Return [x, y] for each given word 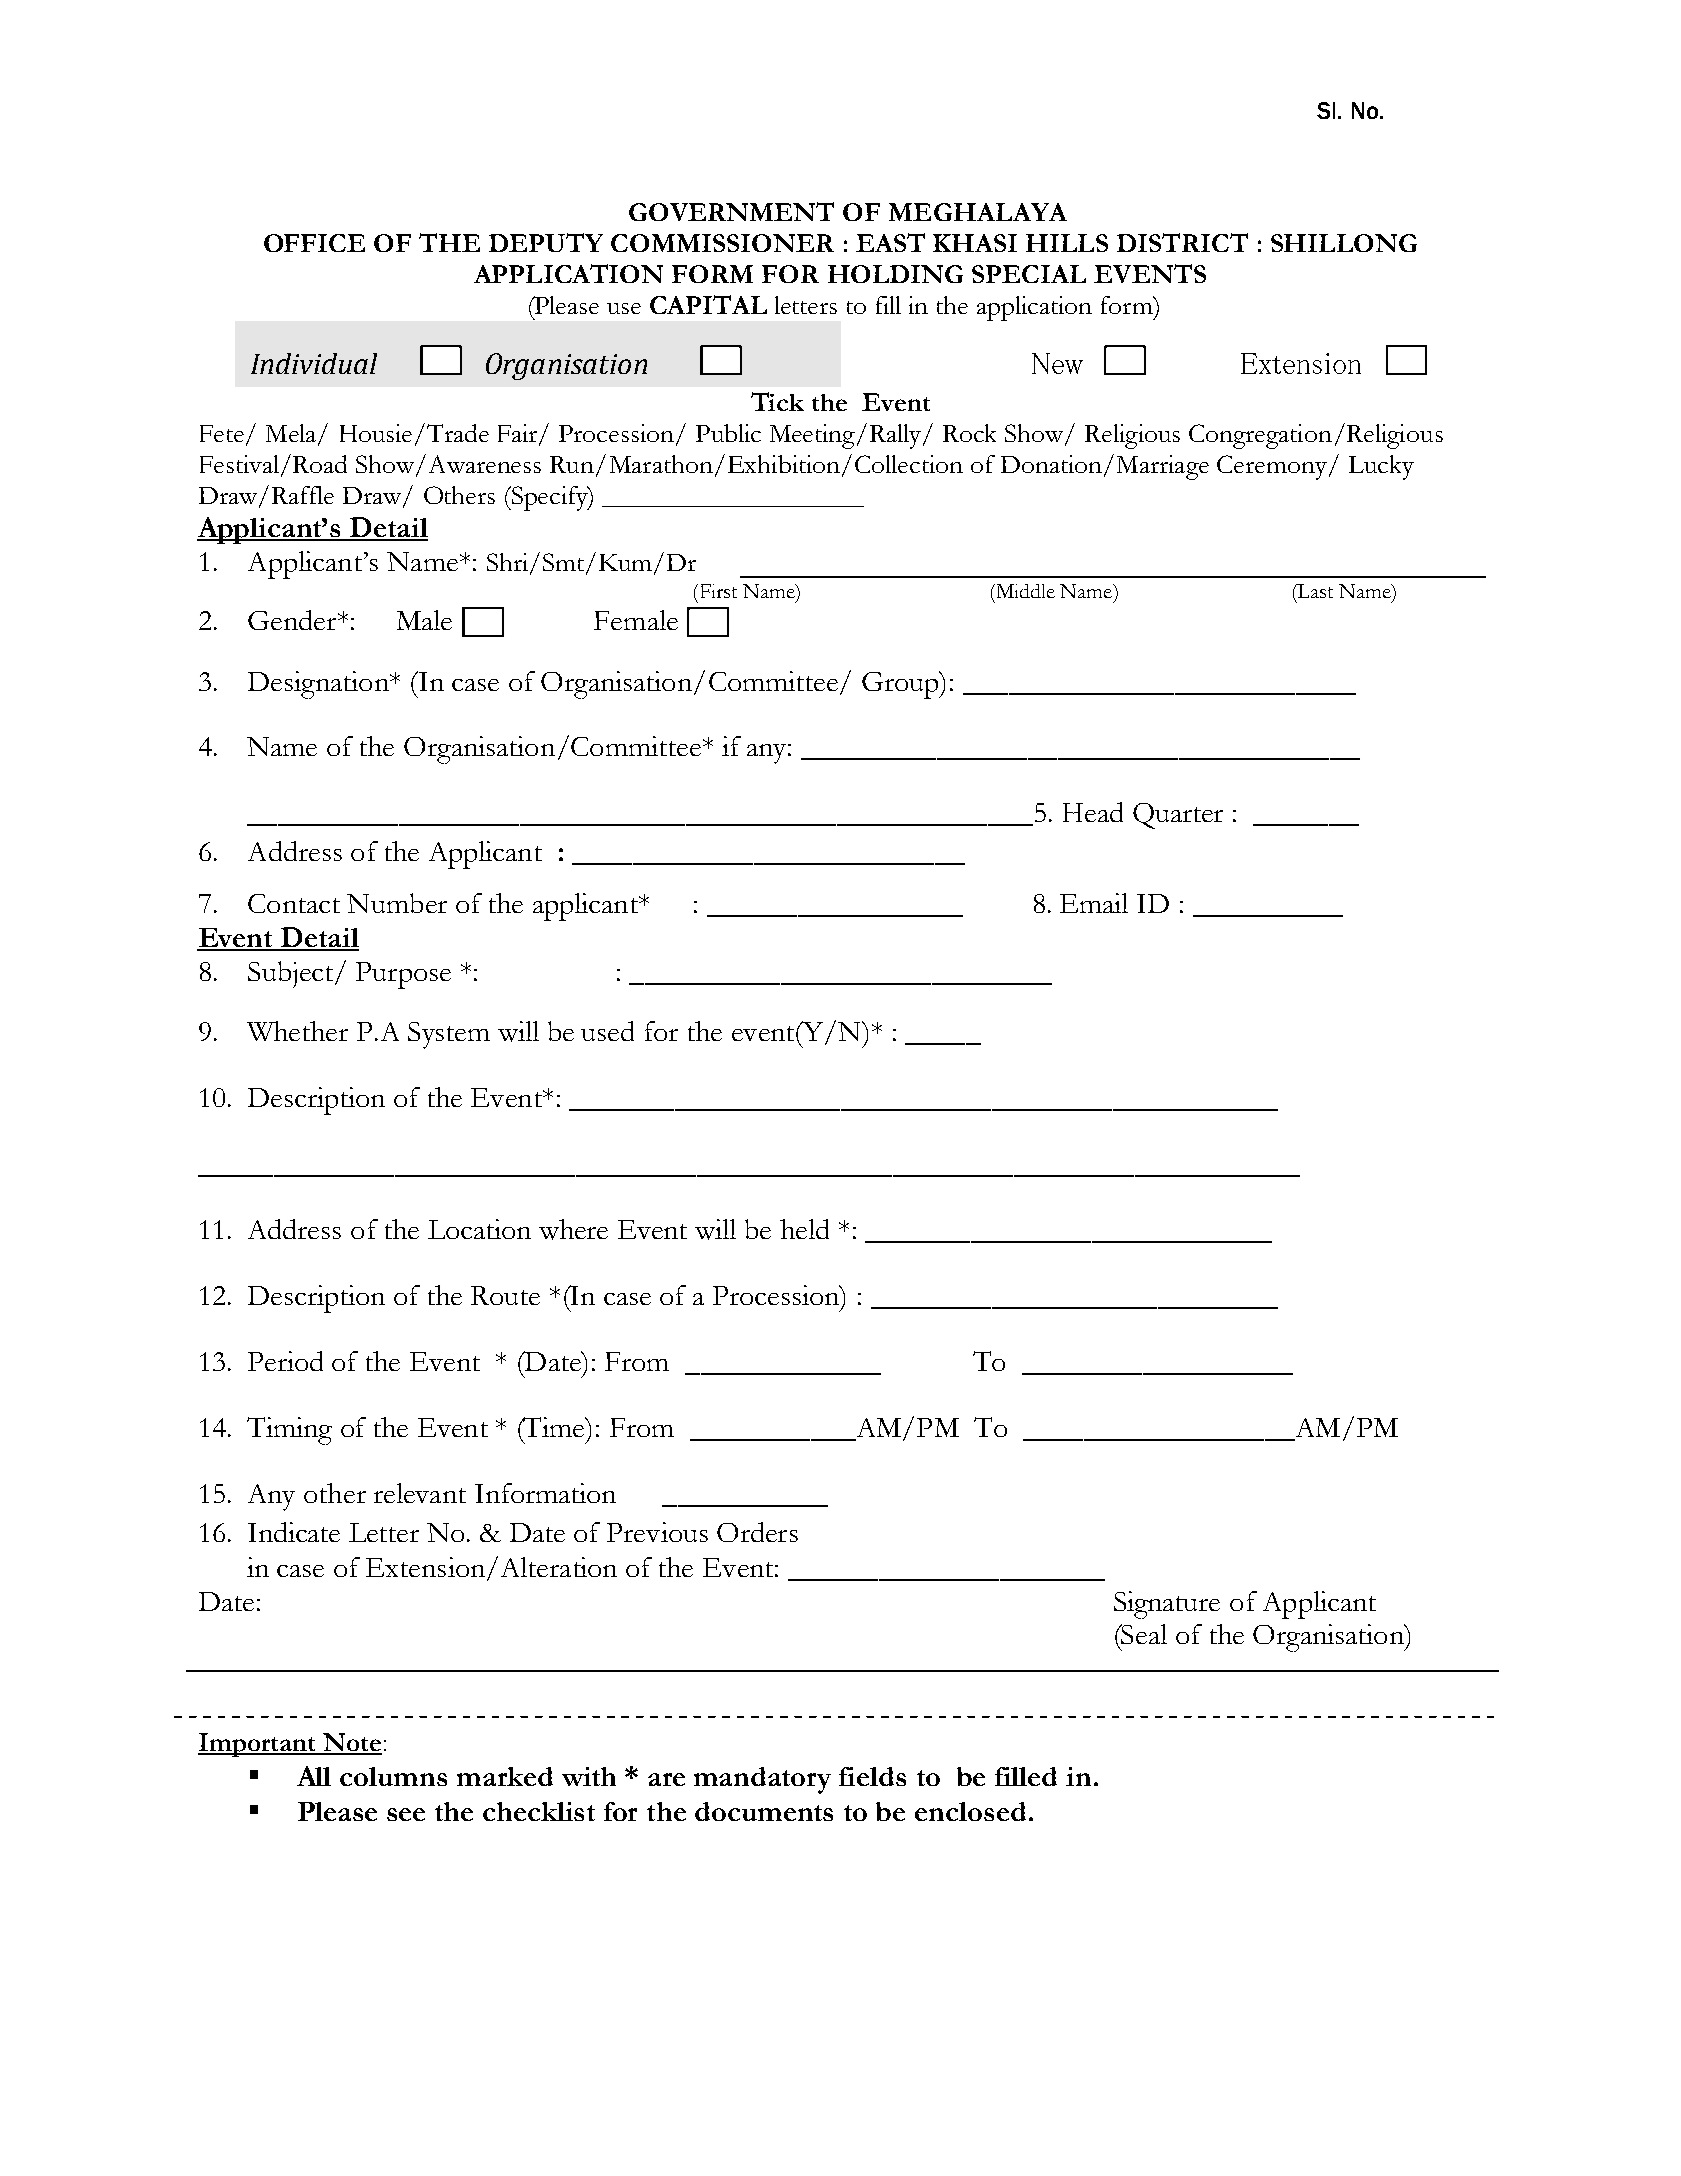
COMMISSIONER [722, 243]
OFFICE [314, 243]
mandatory [762, 1780]
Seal [1143, 1634]
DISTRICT [1182, 242]
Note [351, 1743]
